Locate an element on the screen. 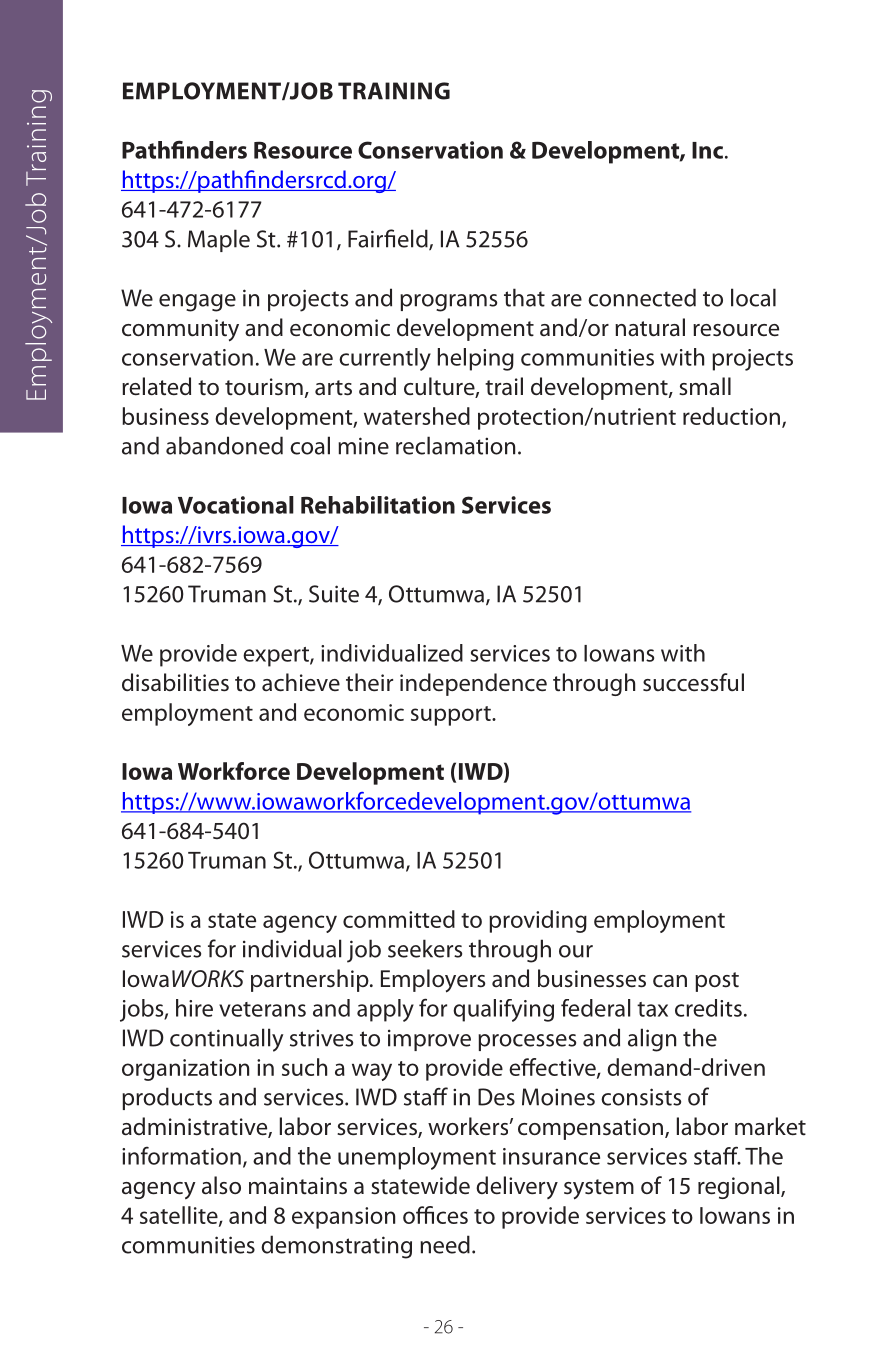  reclamation is located at coordinates (455, 445).
